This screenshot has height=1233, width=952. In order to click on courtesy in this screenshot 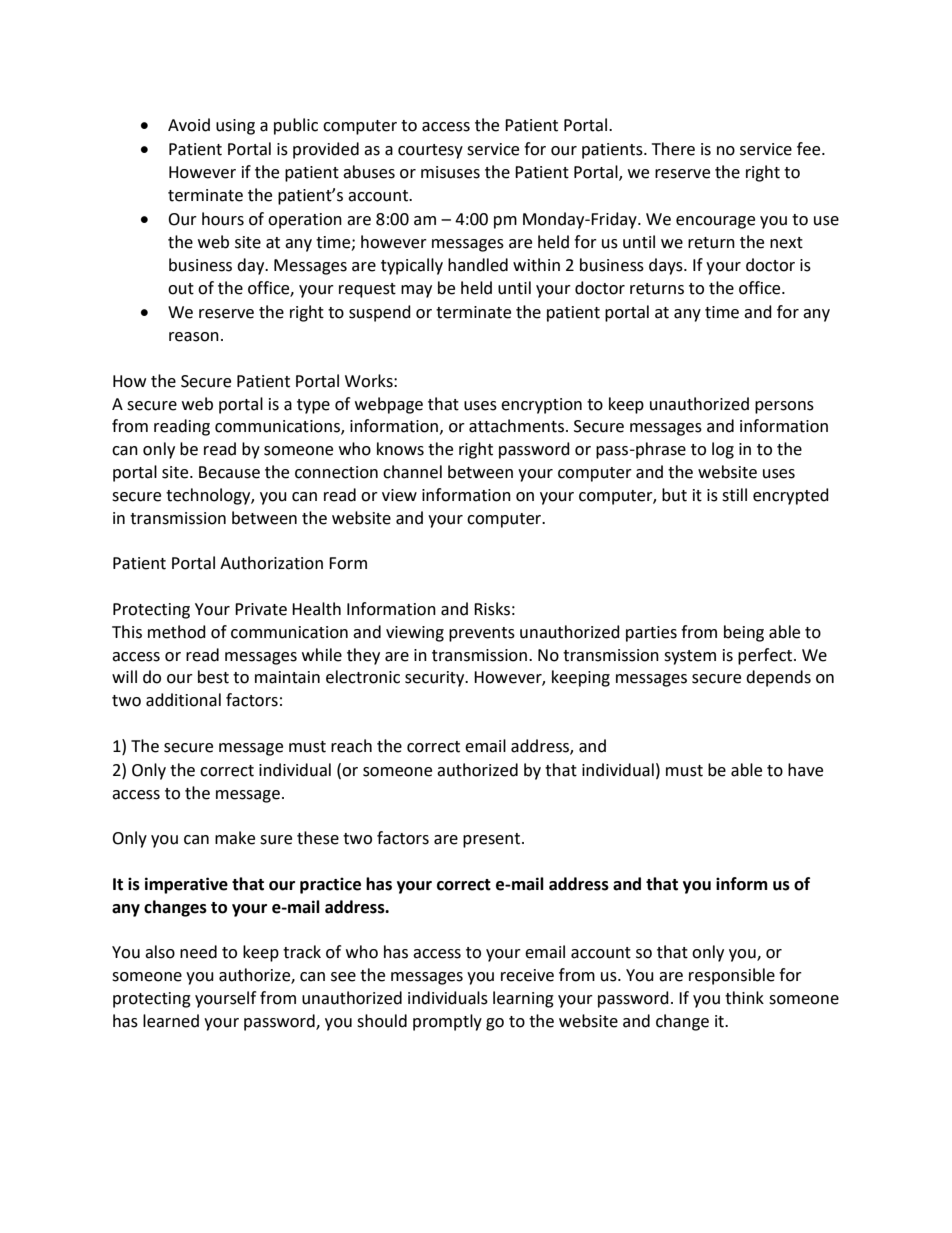, I will do `click(430, 151)`.
